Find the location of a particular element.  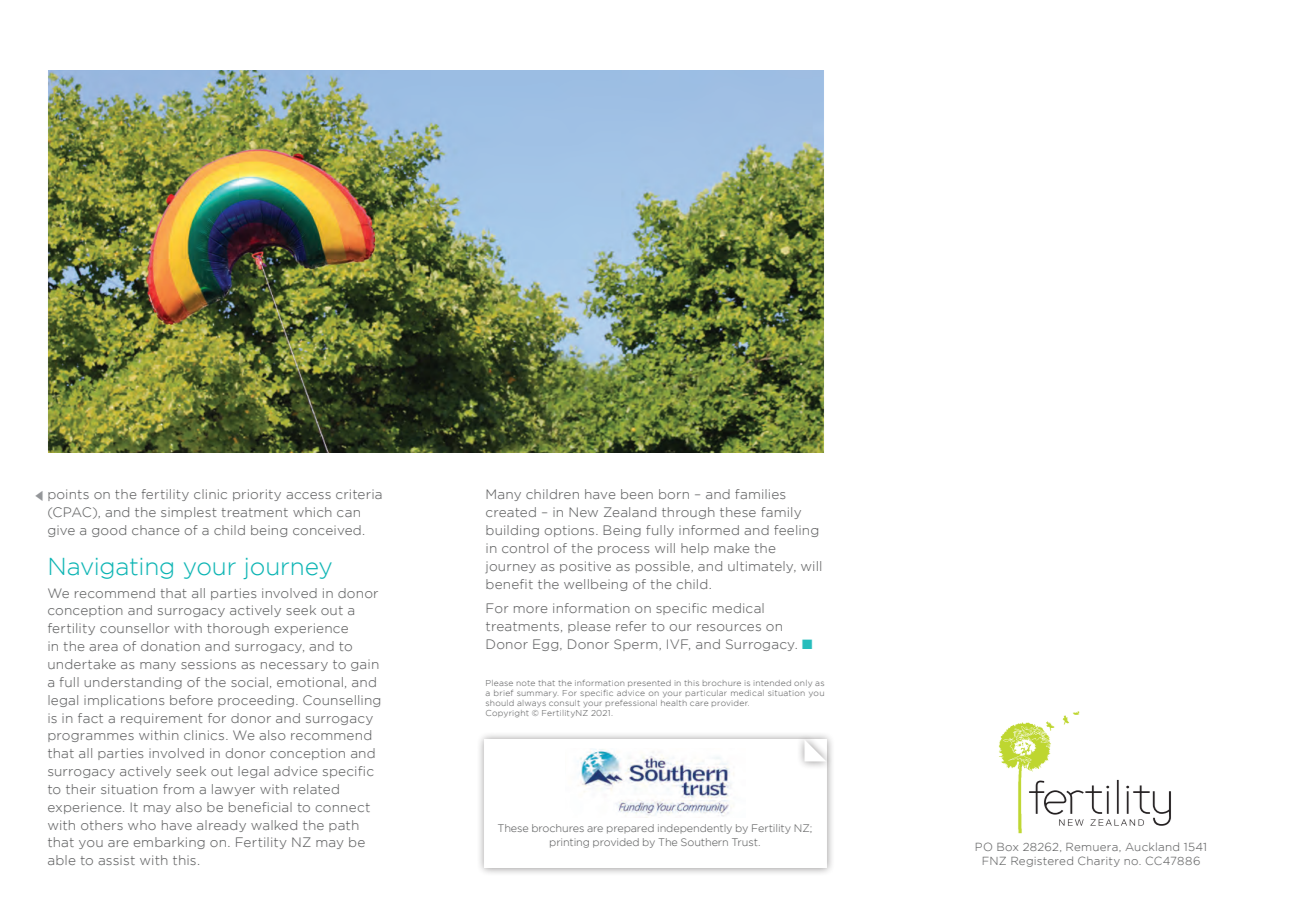

family is located at coordinates (781, 513).
